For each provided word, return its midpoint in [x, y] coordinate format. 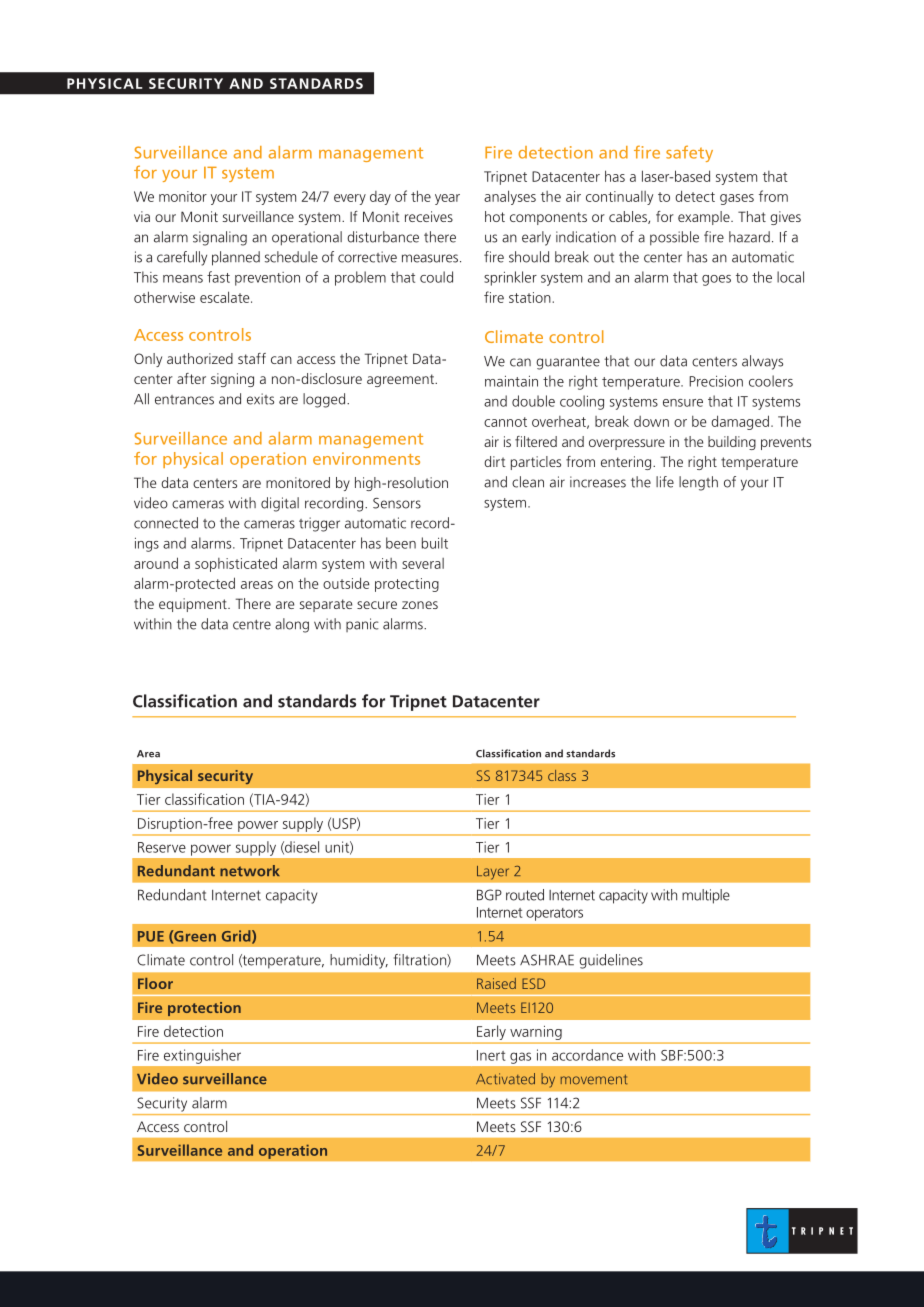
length [698, 483]
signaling [220, 238]
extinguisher [202, 1056]
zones [420, 605]
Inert [491, 1055]
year [447, 199]
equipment [194, 605]
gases [737, 199]
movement [594, 1080]
